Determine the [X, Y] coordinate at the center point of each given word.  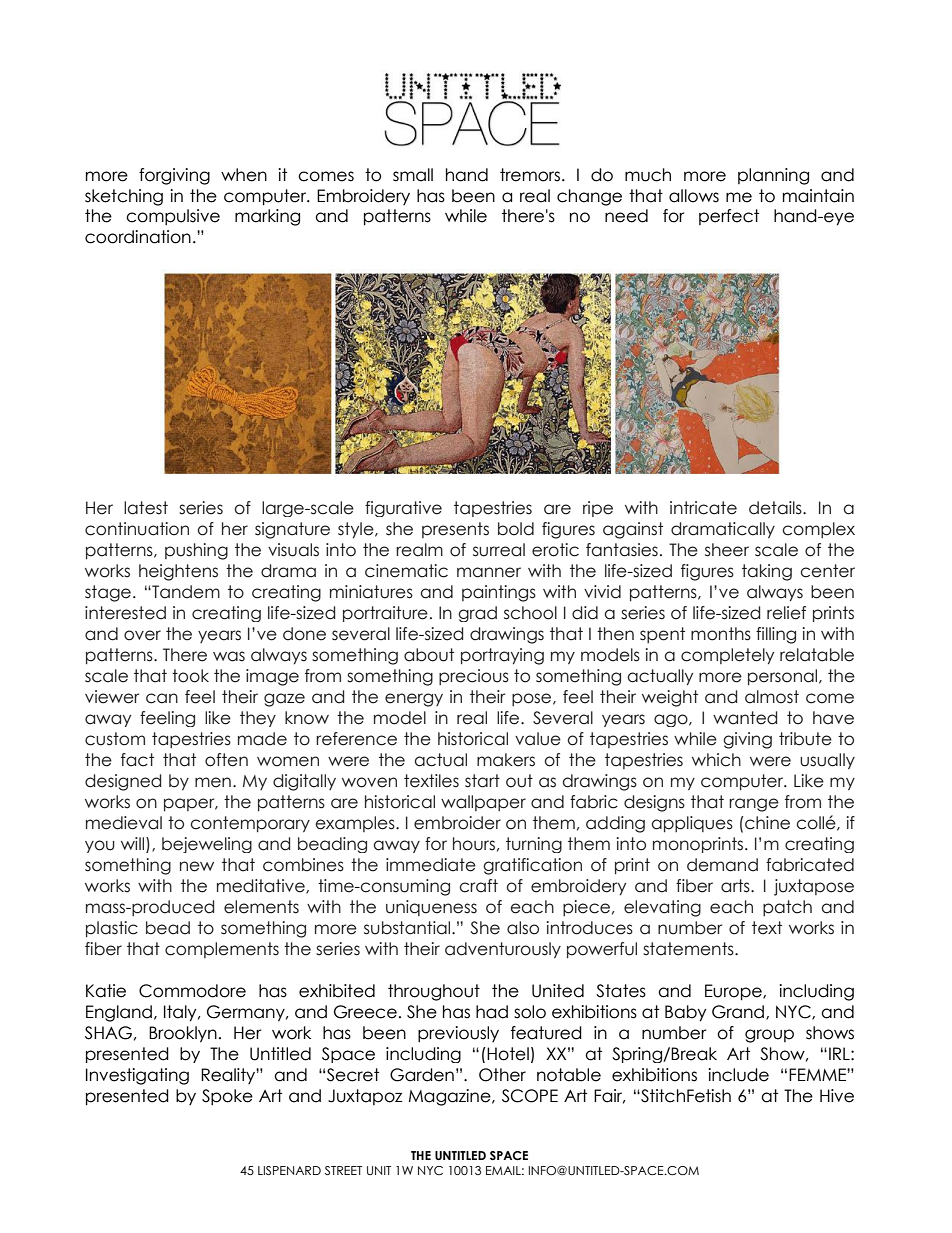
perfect [729, 217]
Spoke [227, 1097]
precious [474, 677]
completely [727, 656]
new [197, 866]
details [776, 508]
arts [736, 886]
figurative [403, 509]
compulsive [173, 217]
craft [478, 886]
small [413, 175]
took [190, 676]
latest [146, 508]
